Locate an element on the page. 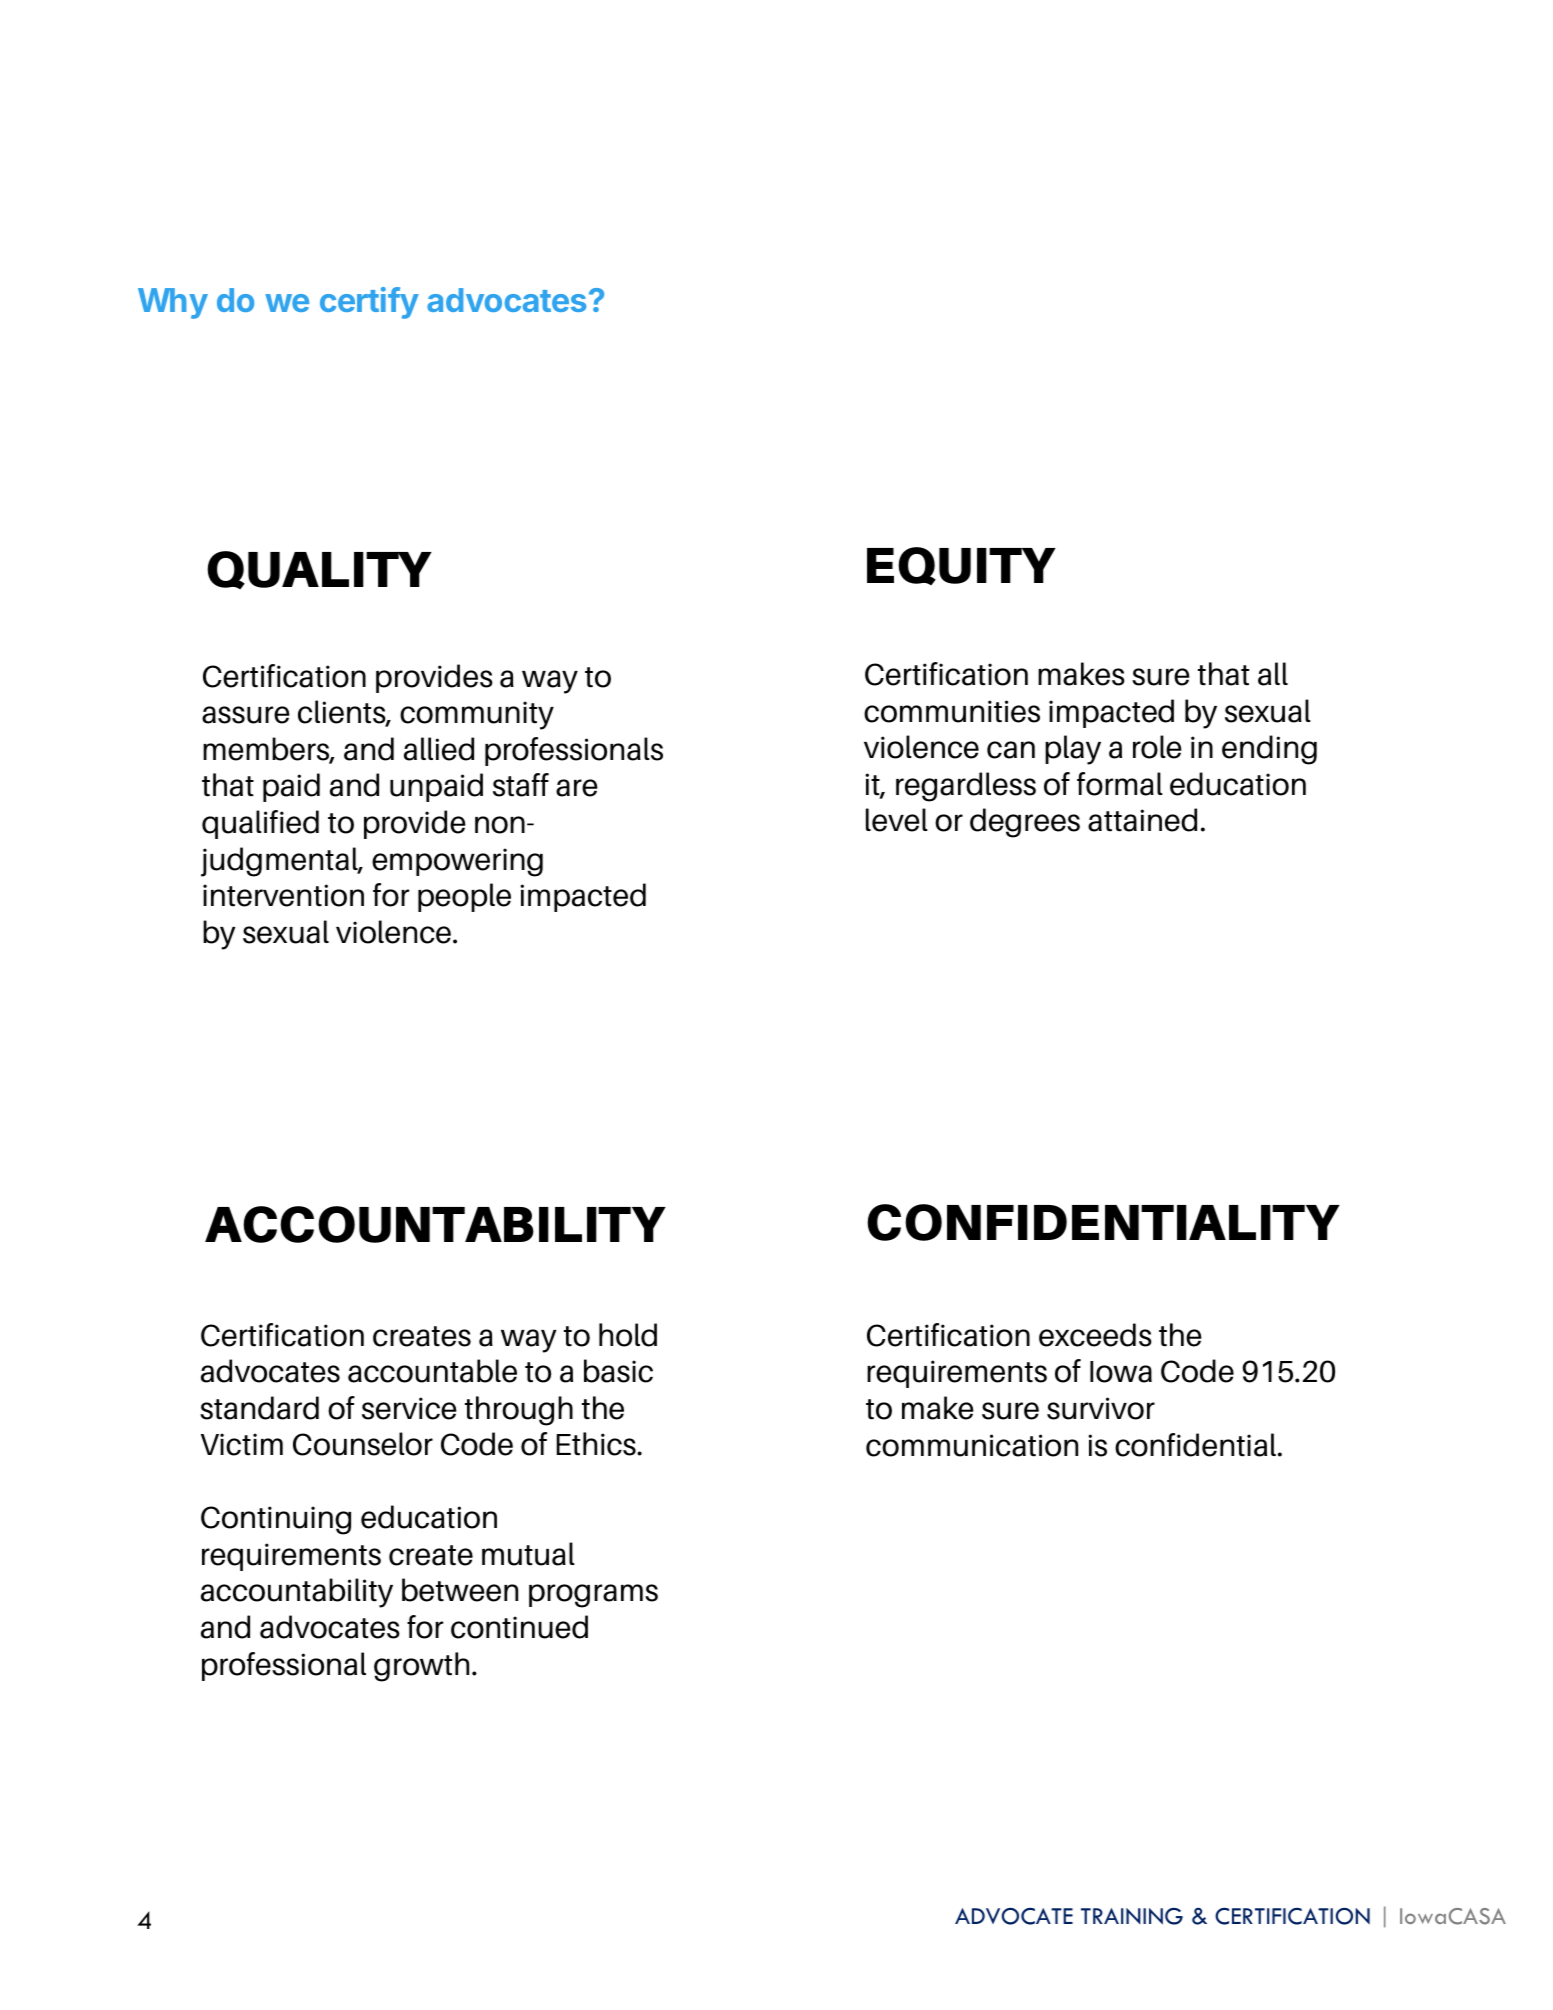 This page has width=1553, height=2010. communities is located at coordinates (952, 711).
